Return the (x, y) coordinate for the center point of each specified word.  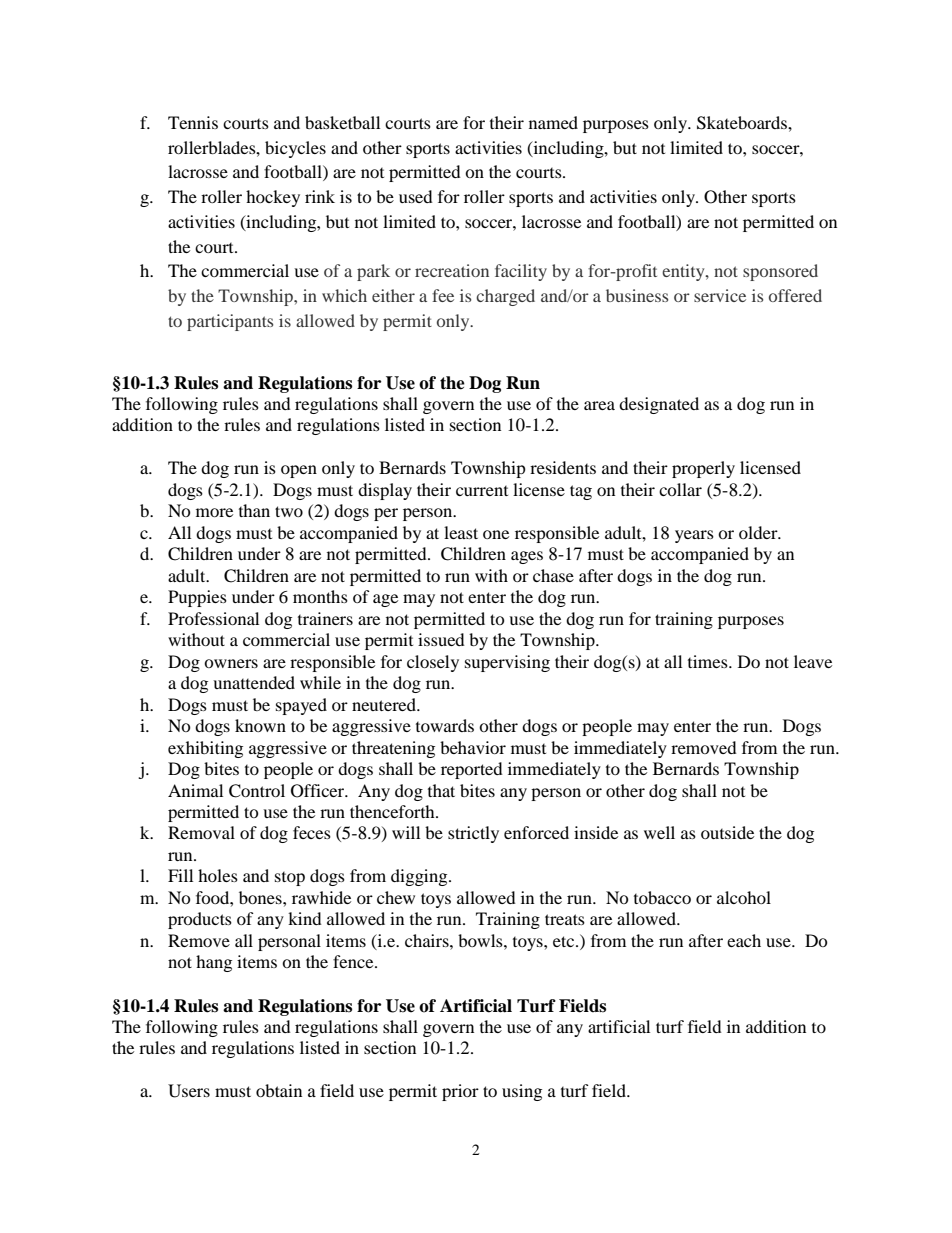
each (744, 940)
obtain (279, 1090)
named (553, 122)
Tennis (193, 122)
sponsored (780, 272)
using (522, 1092)
